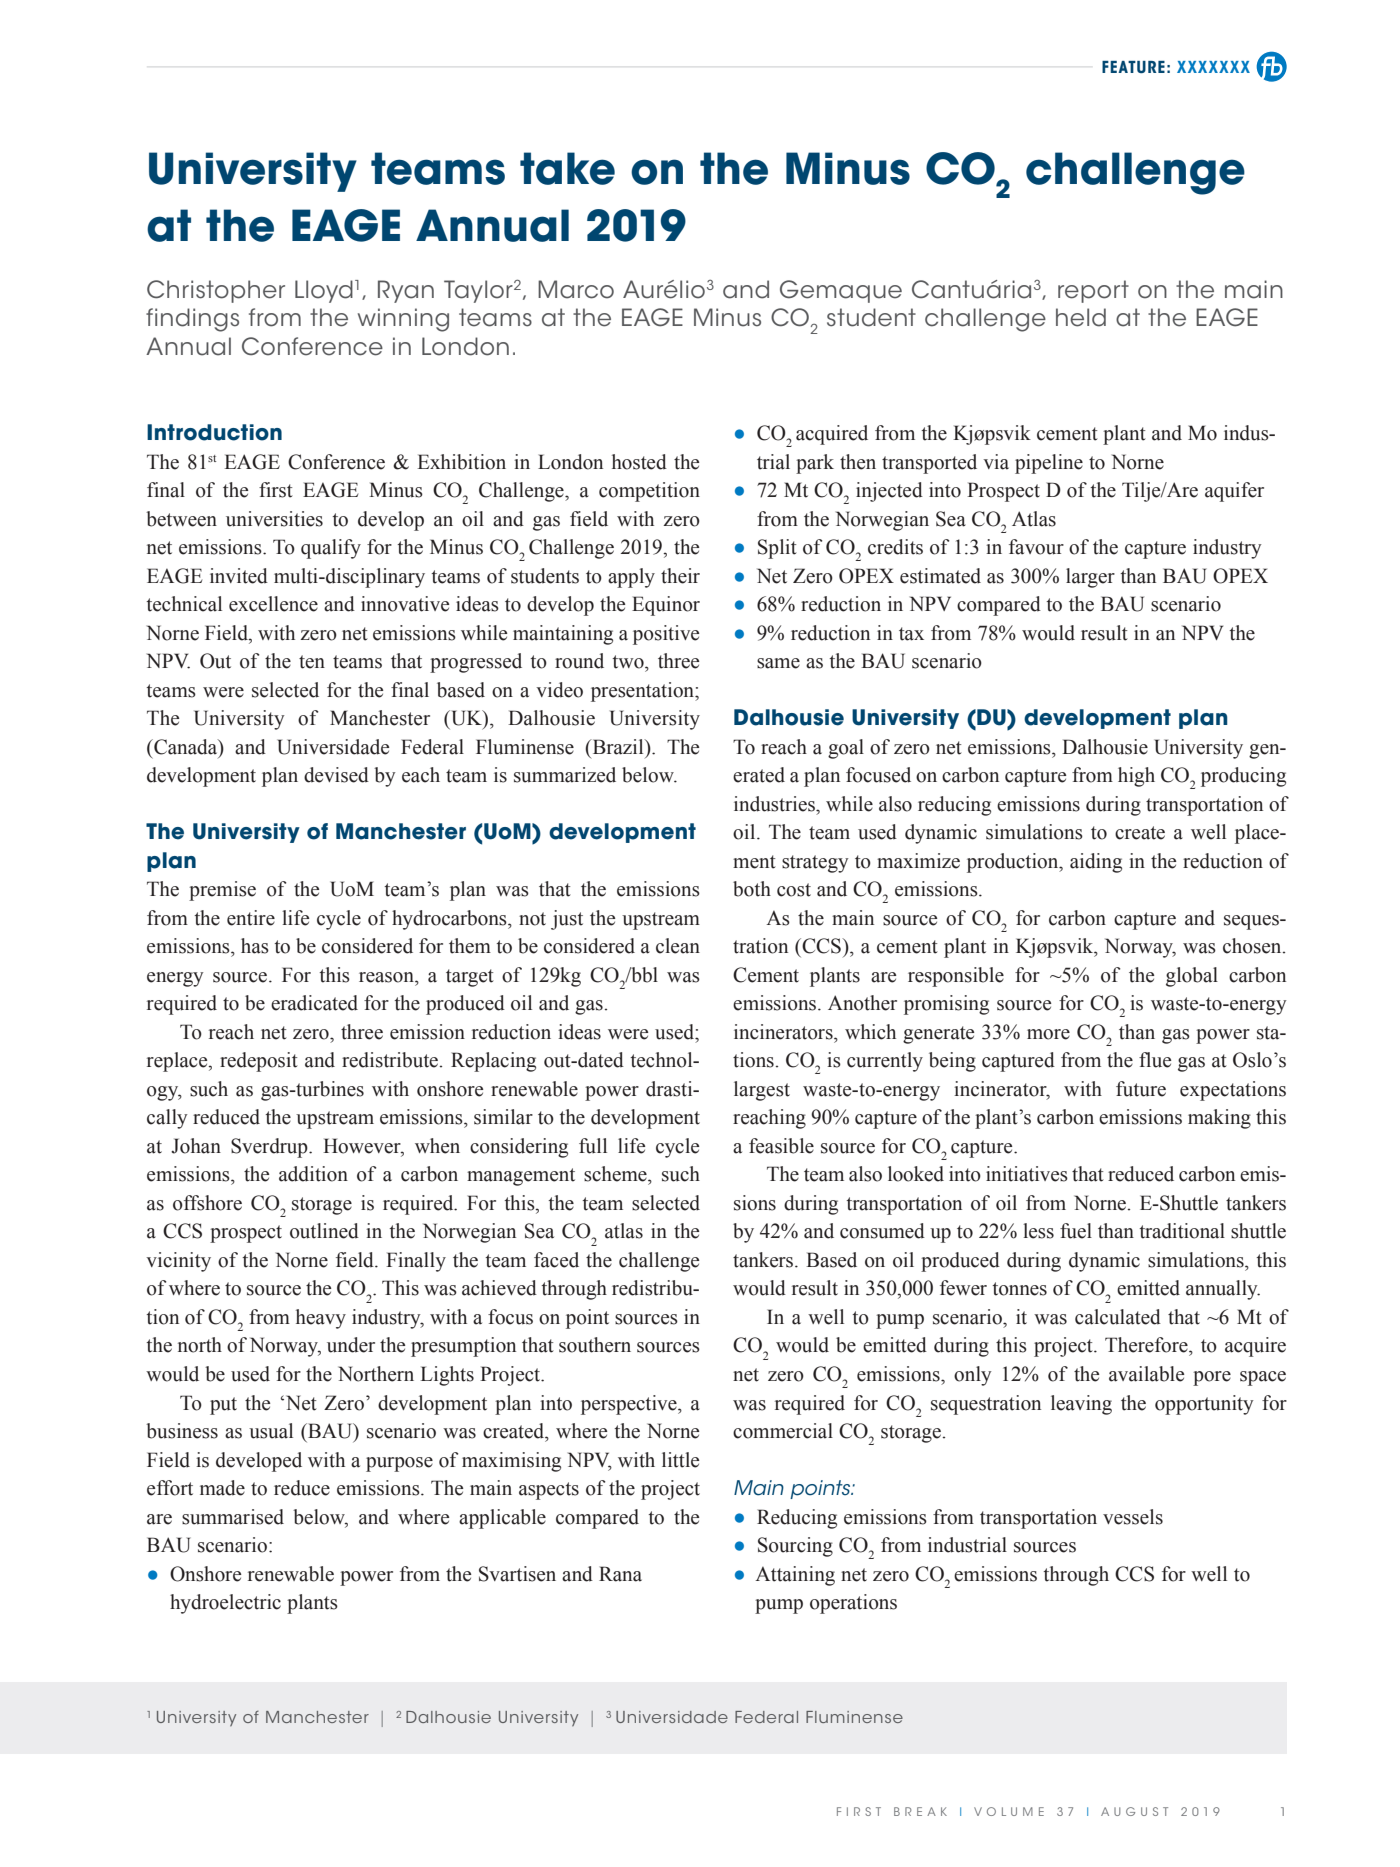 The image size is (1400, 1867). I want to click on Christopher, so click(216, 291).
